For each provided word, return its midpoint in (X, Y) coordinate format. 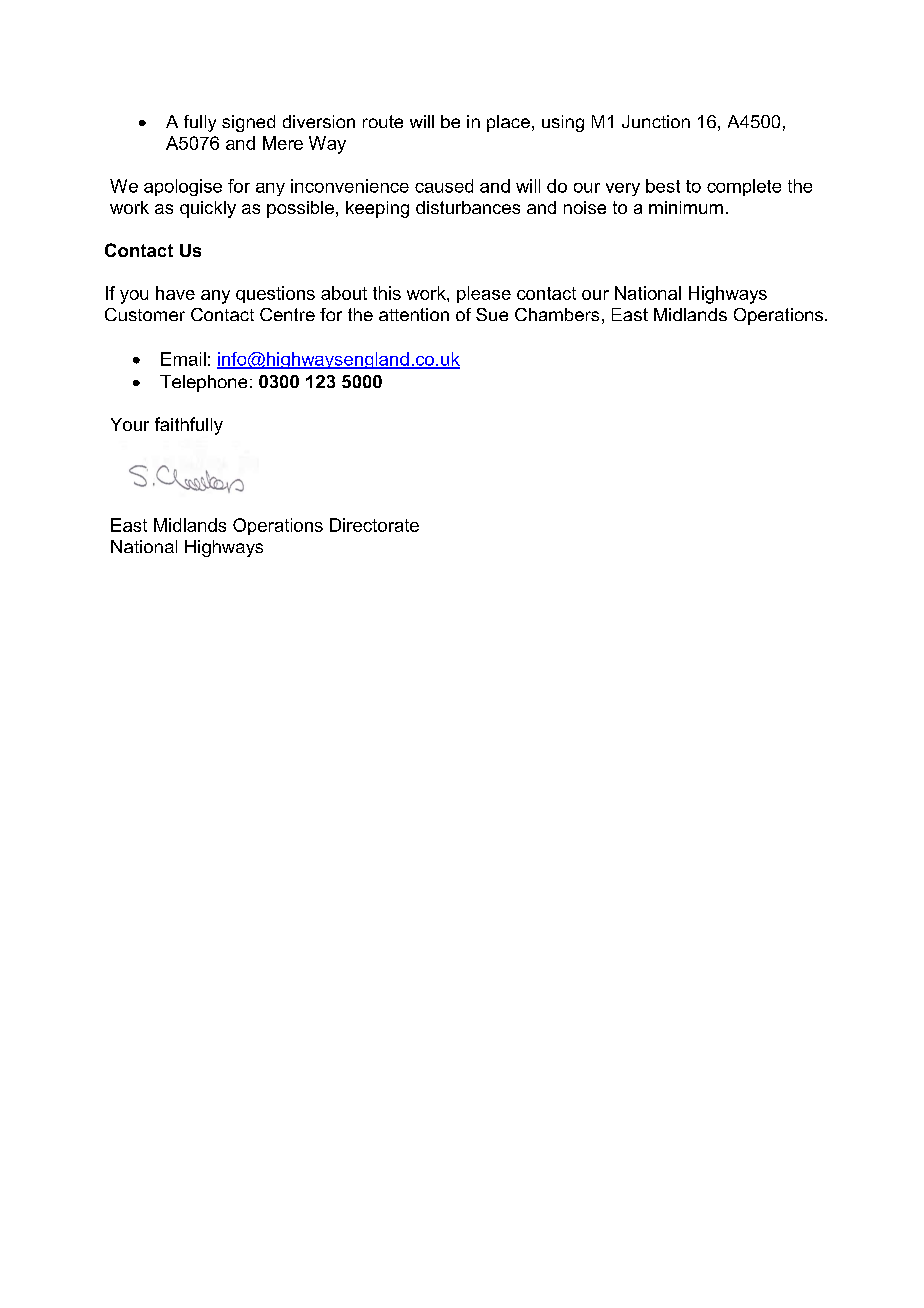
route (383, 121)
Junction (656, 121)
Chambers (557, 314)
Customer (145, 314)
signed (248, 123)
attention (414, 314)
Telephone (203, 383)
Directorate (374, 525)
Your (130, 424)
